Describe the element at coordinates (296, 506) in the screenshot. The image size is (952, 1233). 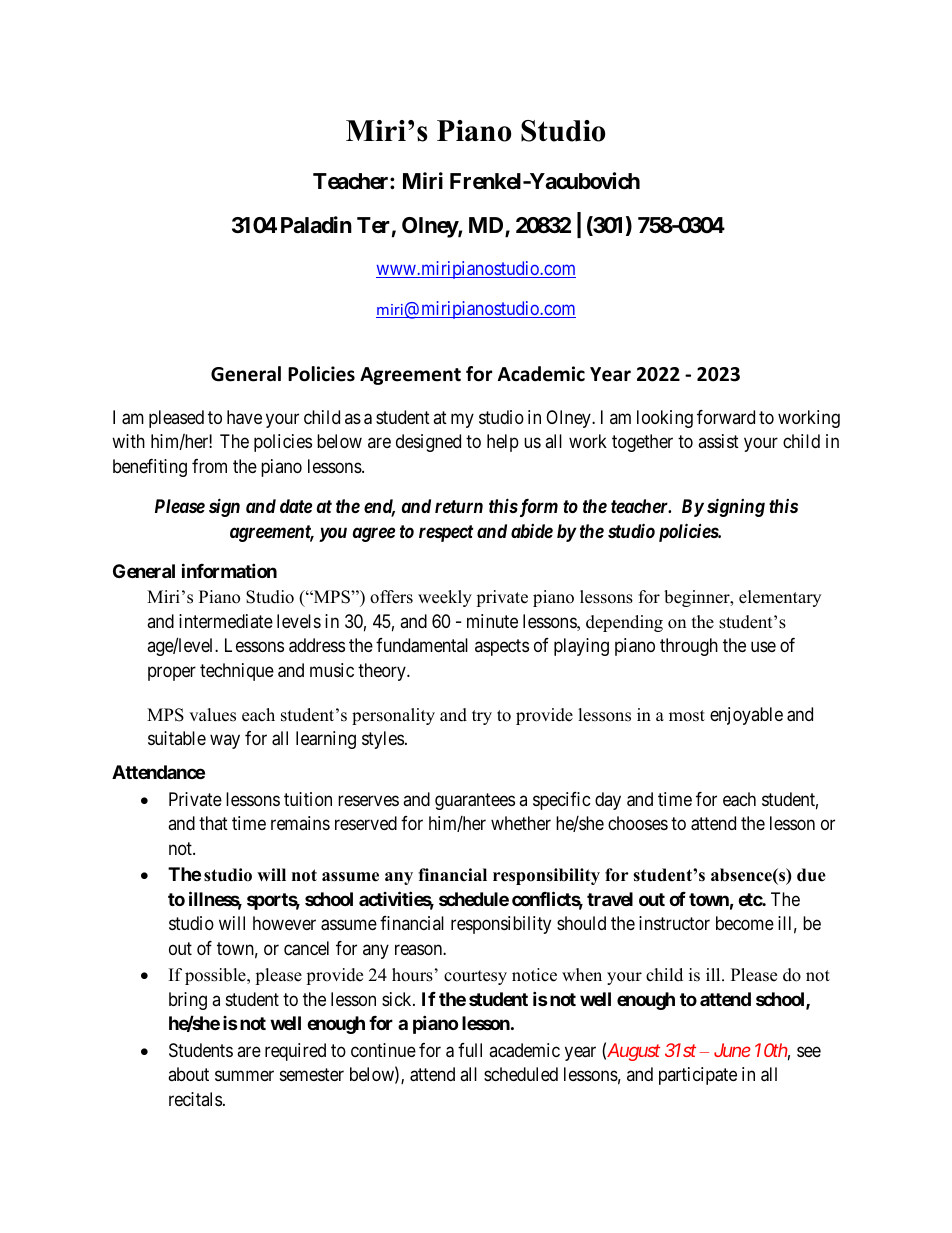
I see `date` at that location.
